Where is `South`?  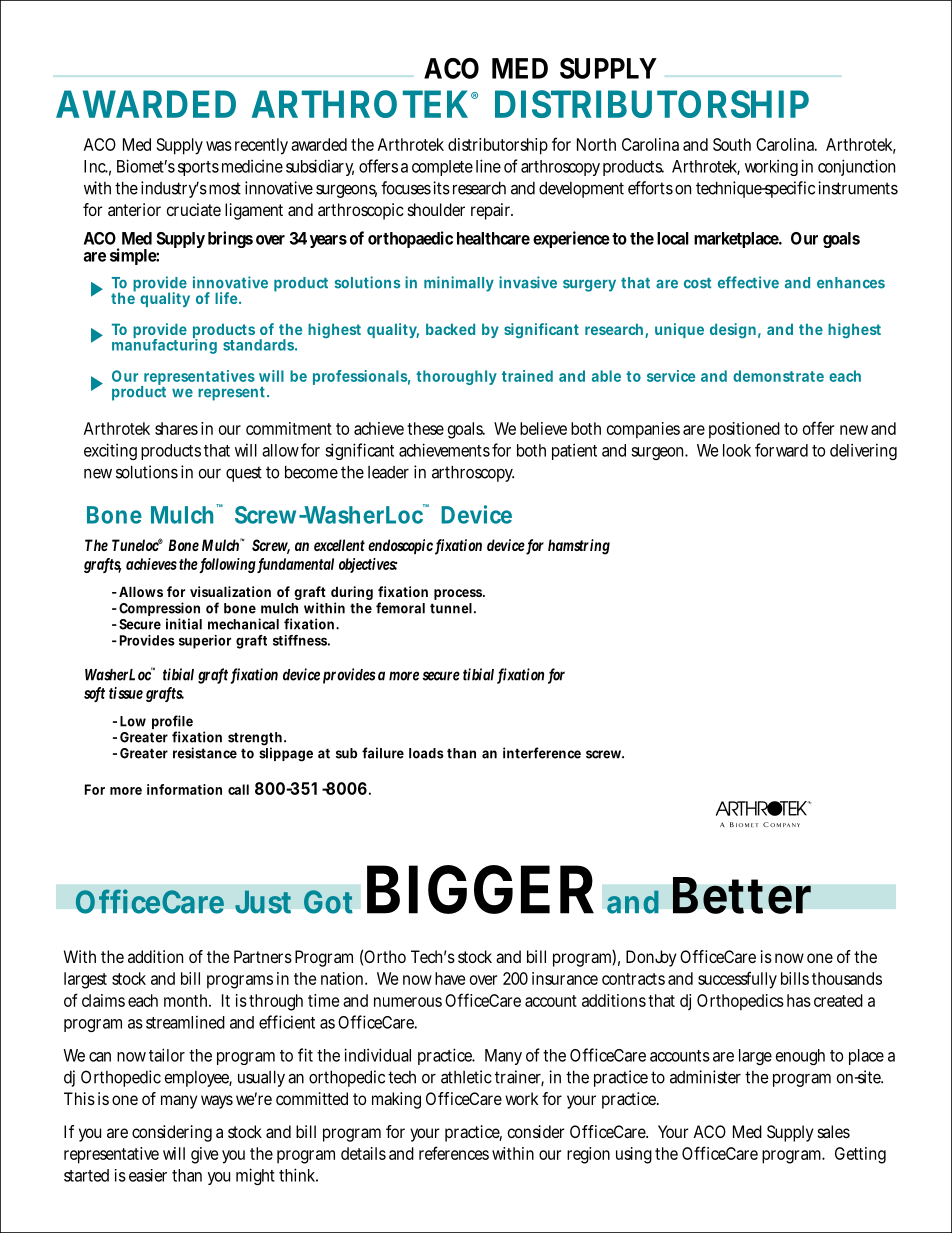
South is located at coordinates (732, 144).
